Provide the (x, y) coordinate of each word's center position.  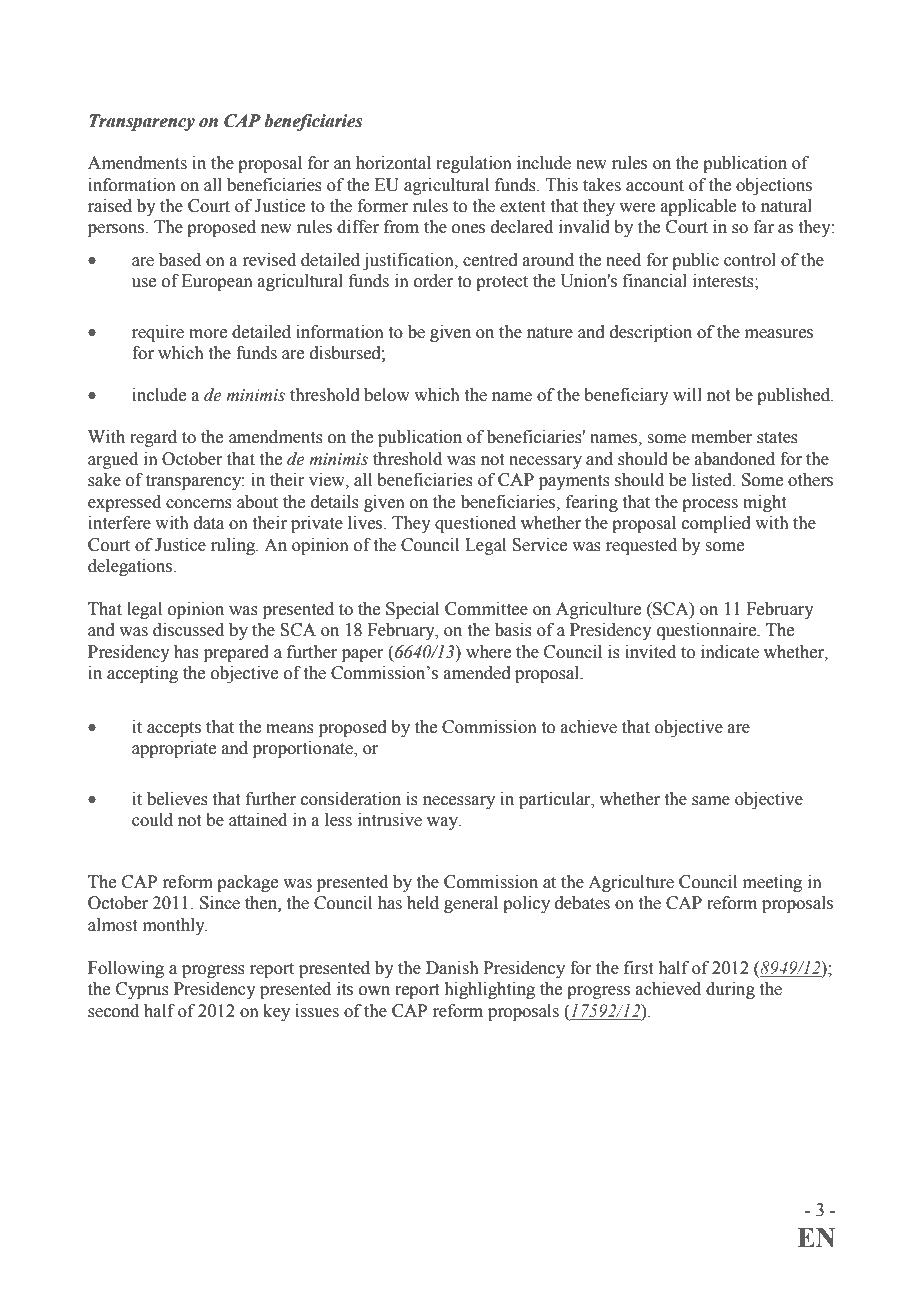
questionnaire (708, 631)
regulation (474, 164)
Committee (486, 609)
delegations (131, 567)
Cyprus (142, 990)
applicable (698, 207)
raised (110, 206)
